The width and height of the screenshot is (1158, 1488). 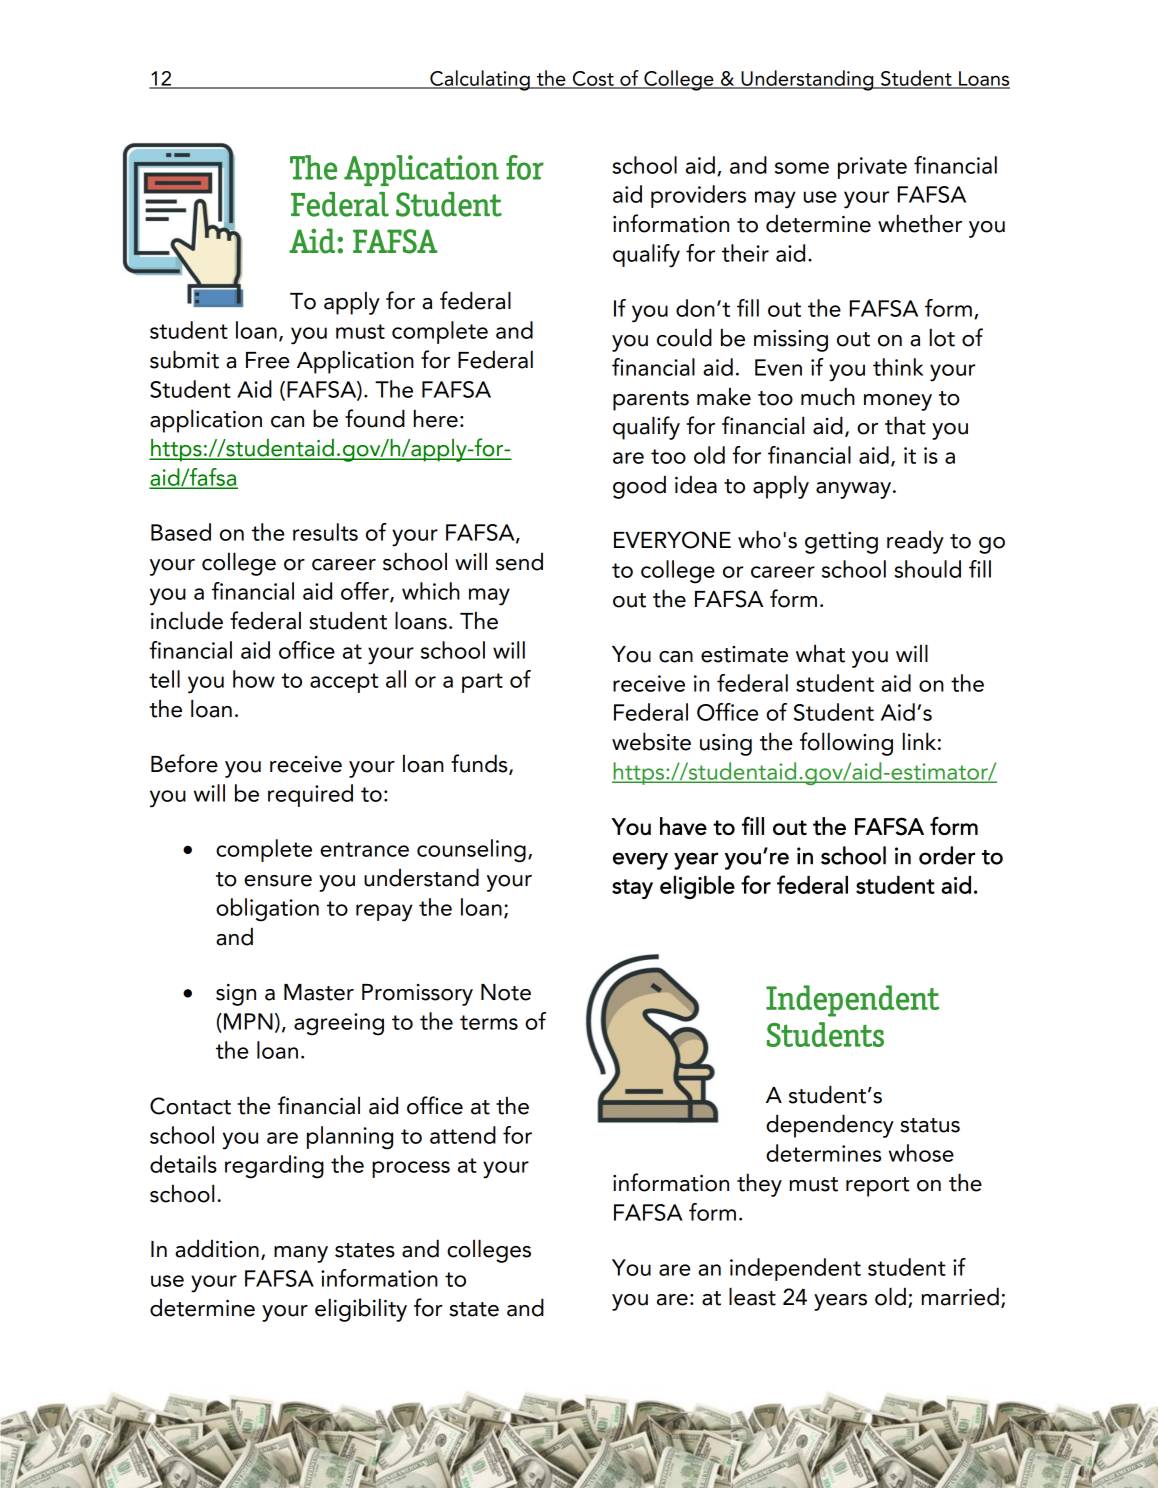 What do you see at coordinates (872, 168) in the screenshot?
I see `private` at bounding box center [872, 168].
